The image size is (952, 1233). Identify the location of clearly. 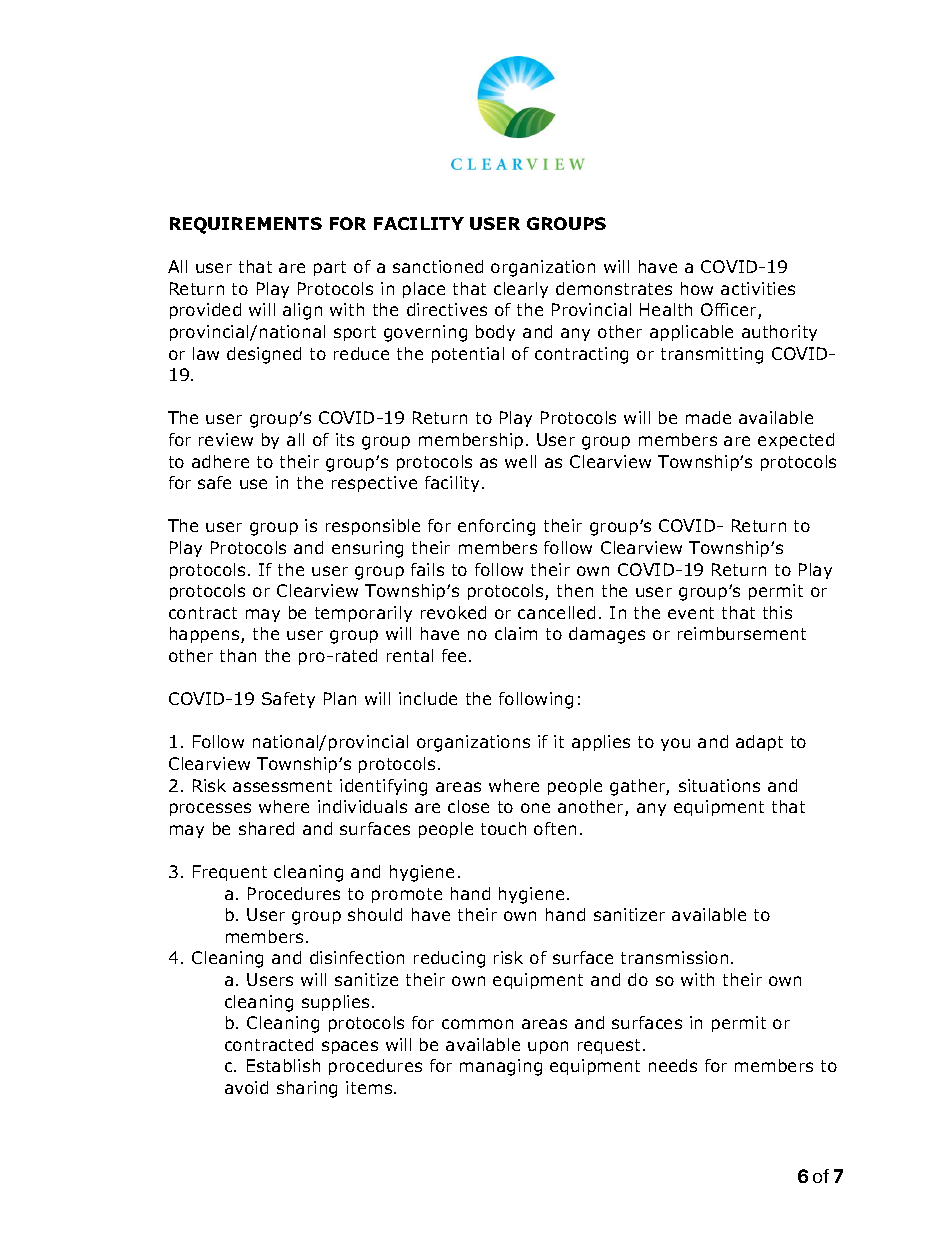
(521, 290).
